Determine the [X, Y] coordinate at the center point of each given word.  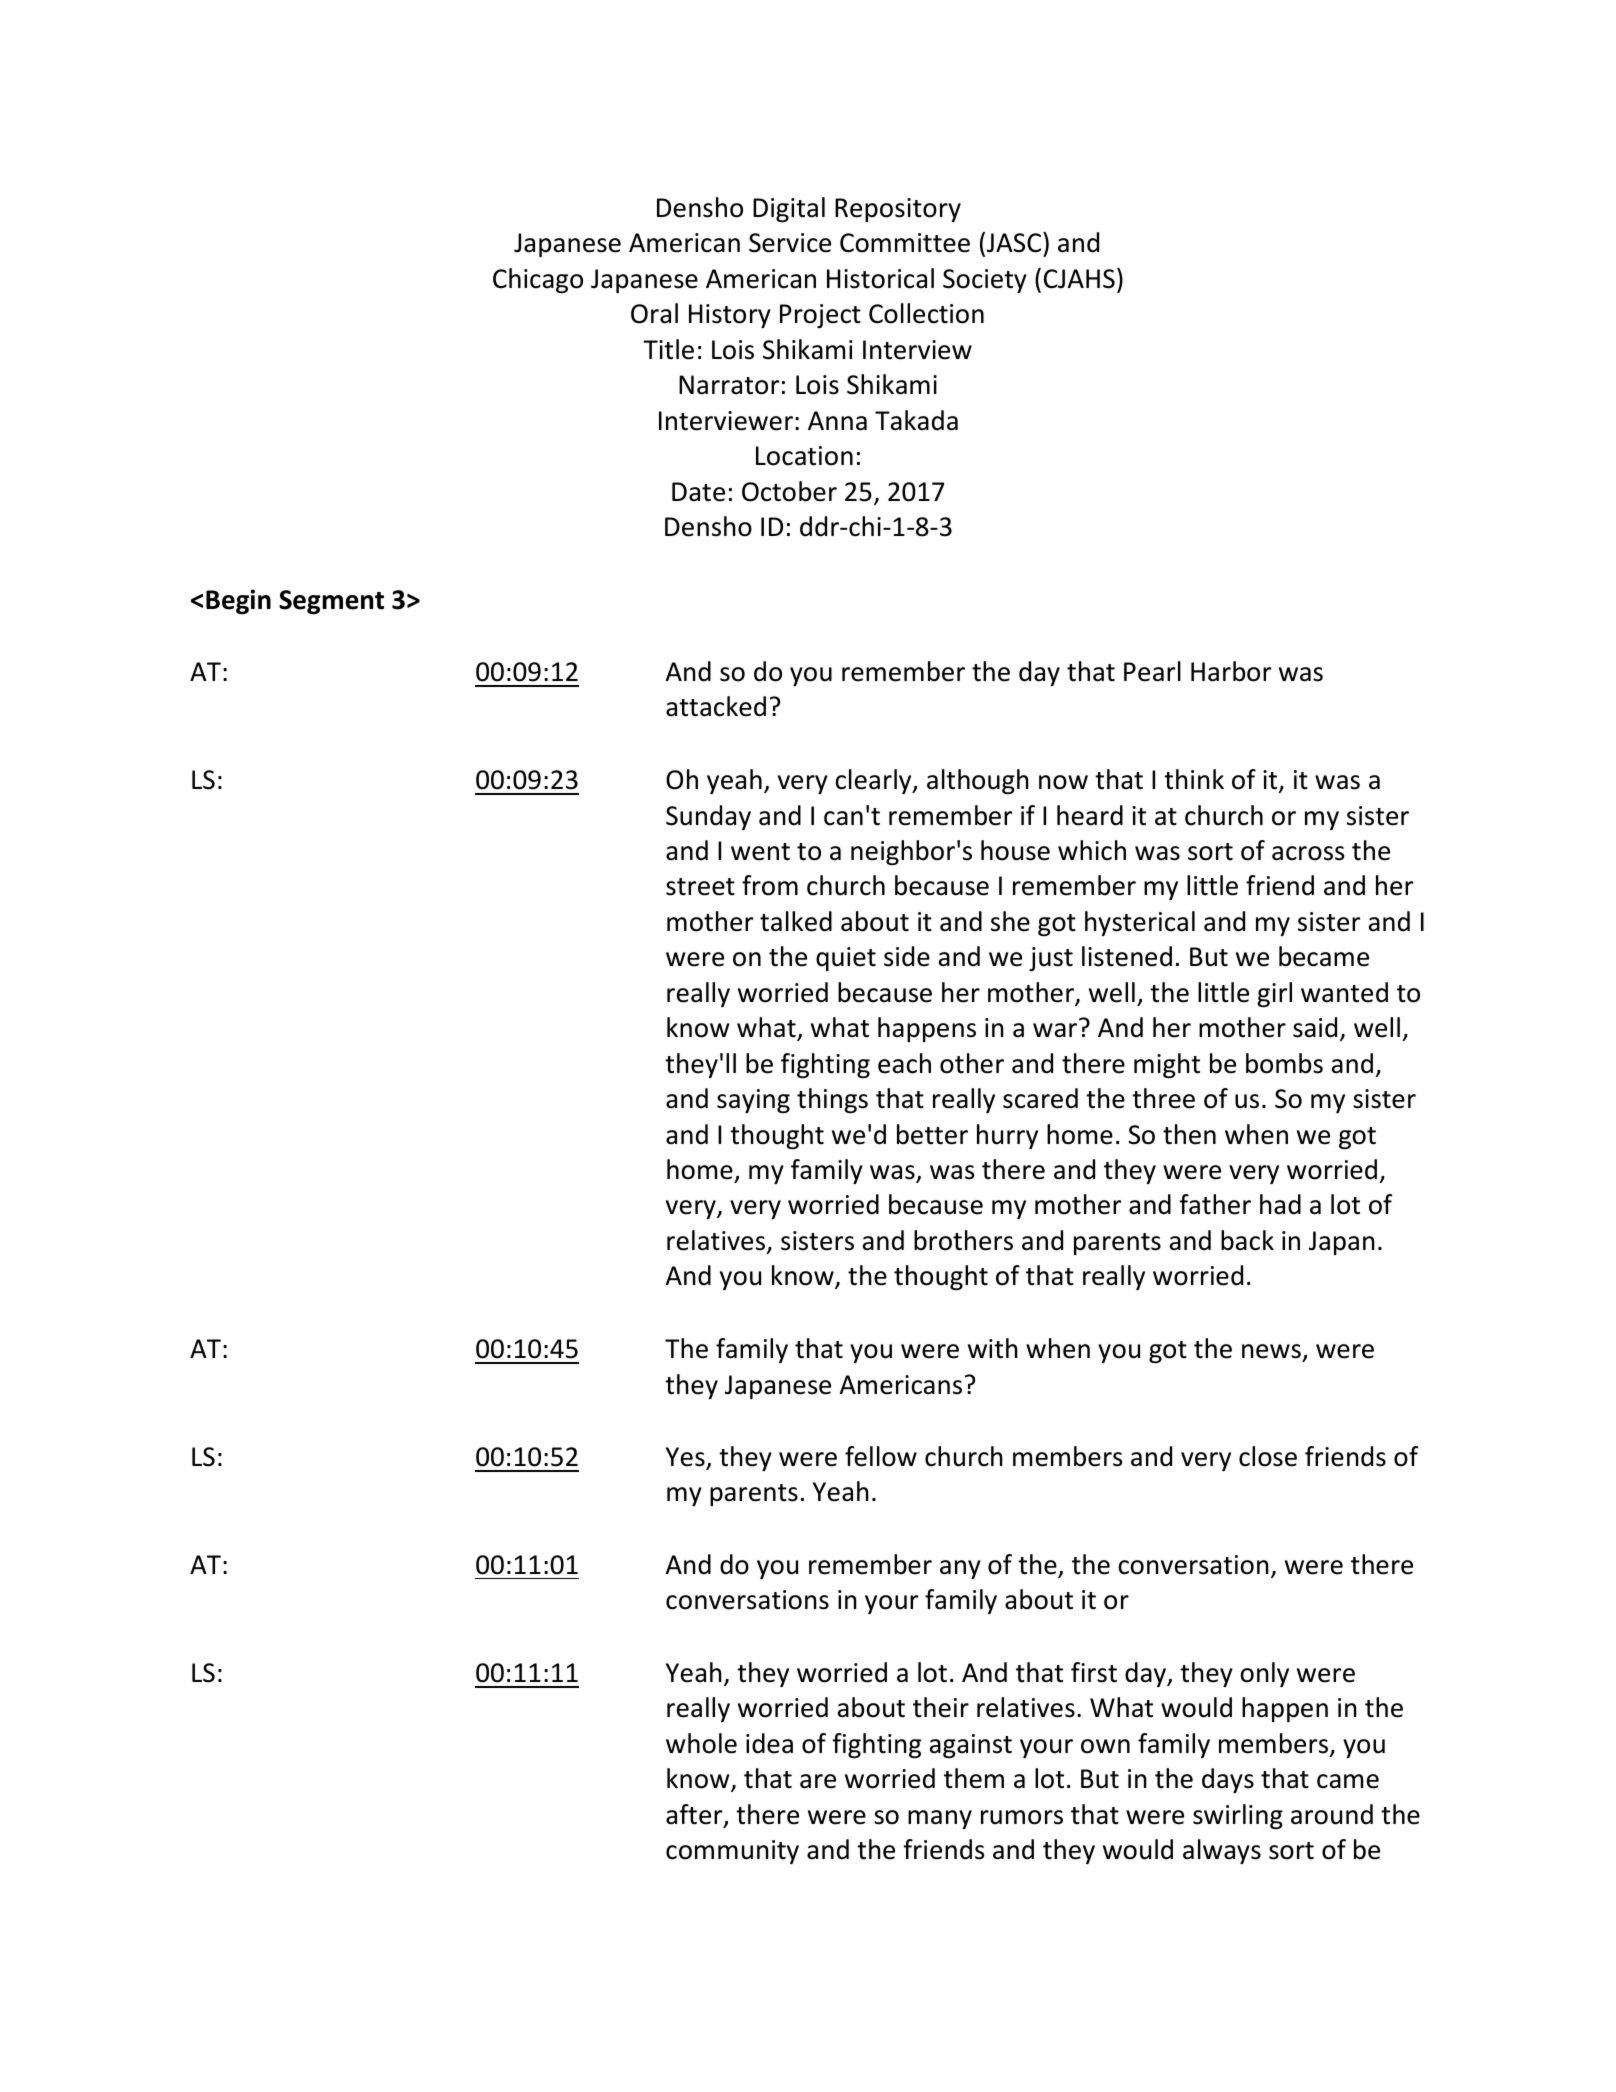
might [1167, 1065]
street [700, 887]
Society [985, 281]
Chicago [538, 280]
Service [790, 243]
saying [753, 1101]
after [695, 1815]
